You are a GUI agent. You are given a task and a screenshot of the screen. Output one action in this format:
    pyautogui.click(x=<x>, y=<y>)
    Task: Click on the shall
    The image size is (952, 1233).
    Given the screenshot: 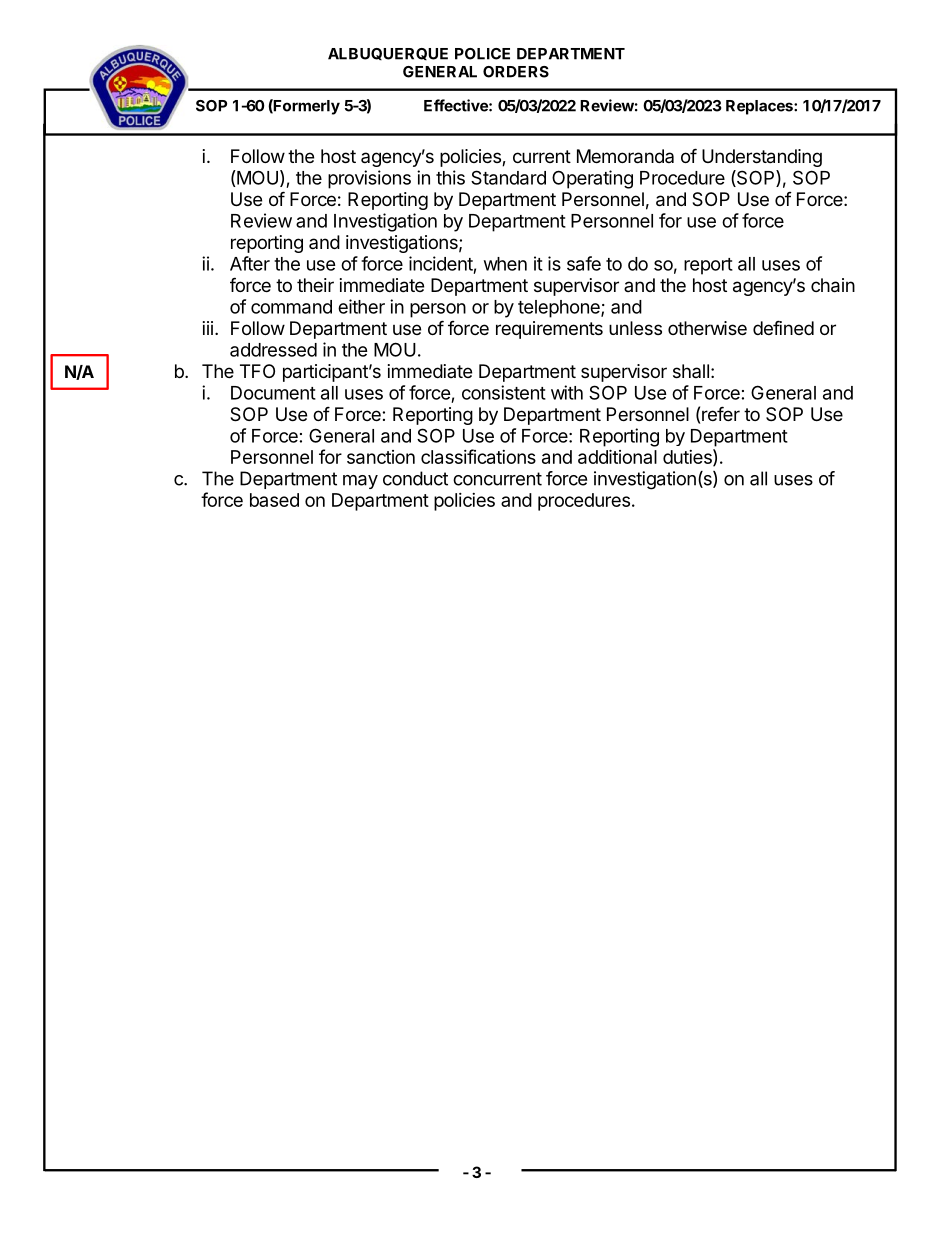 What is the action you would take?
    pyautogui.click(x=691, y=371)
